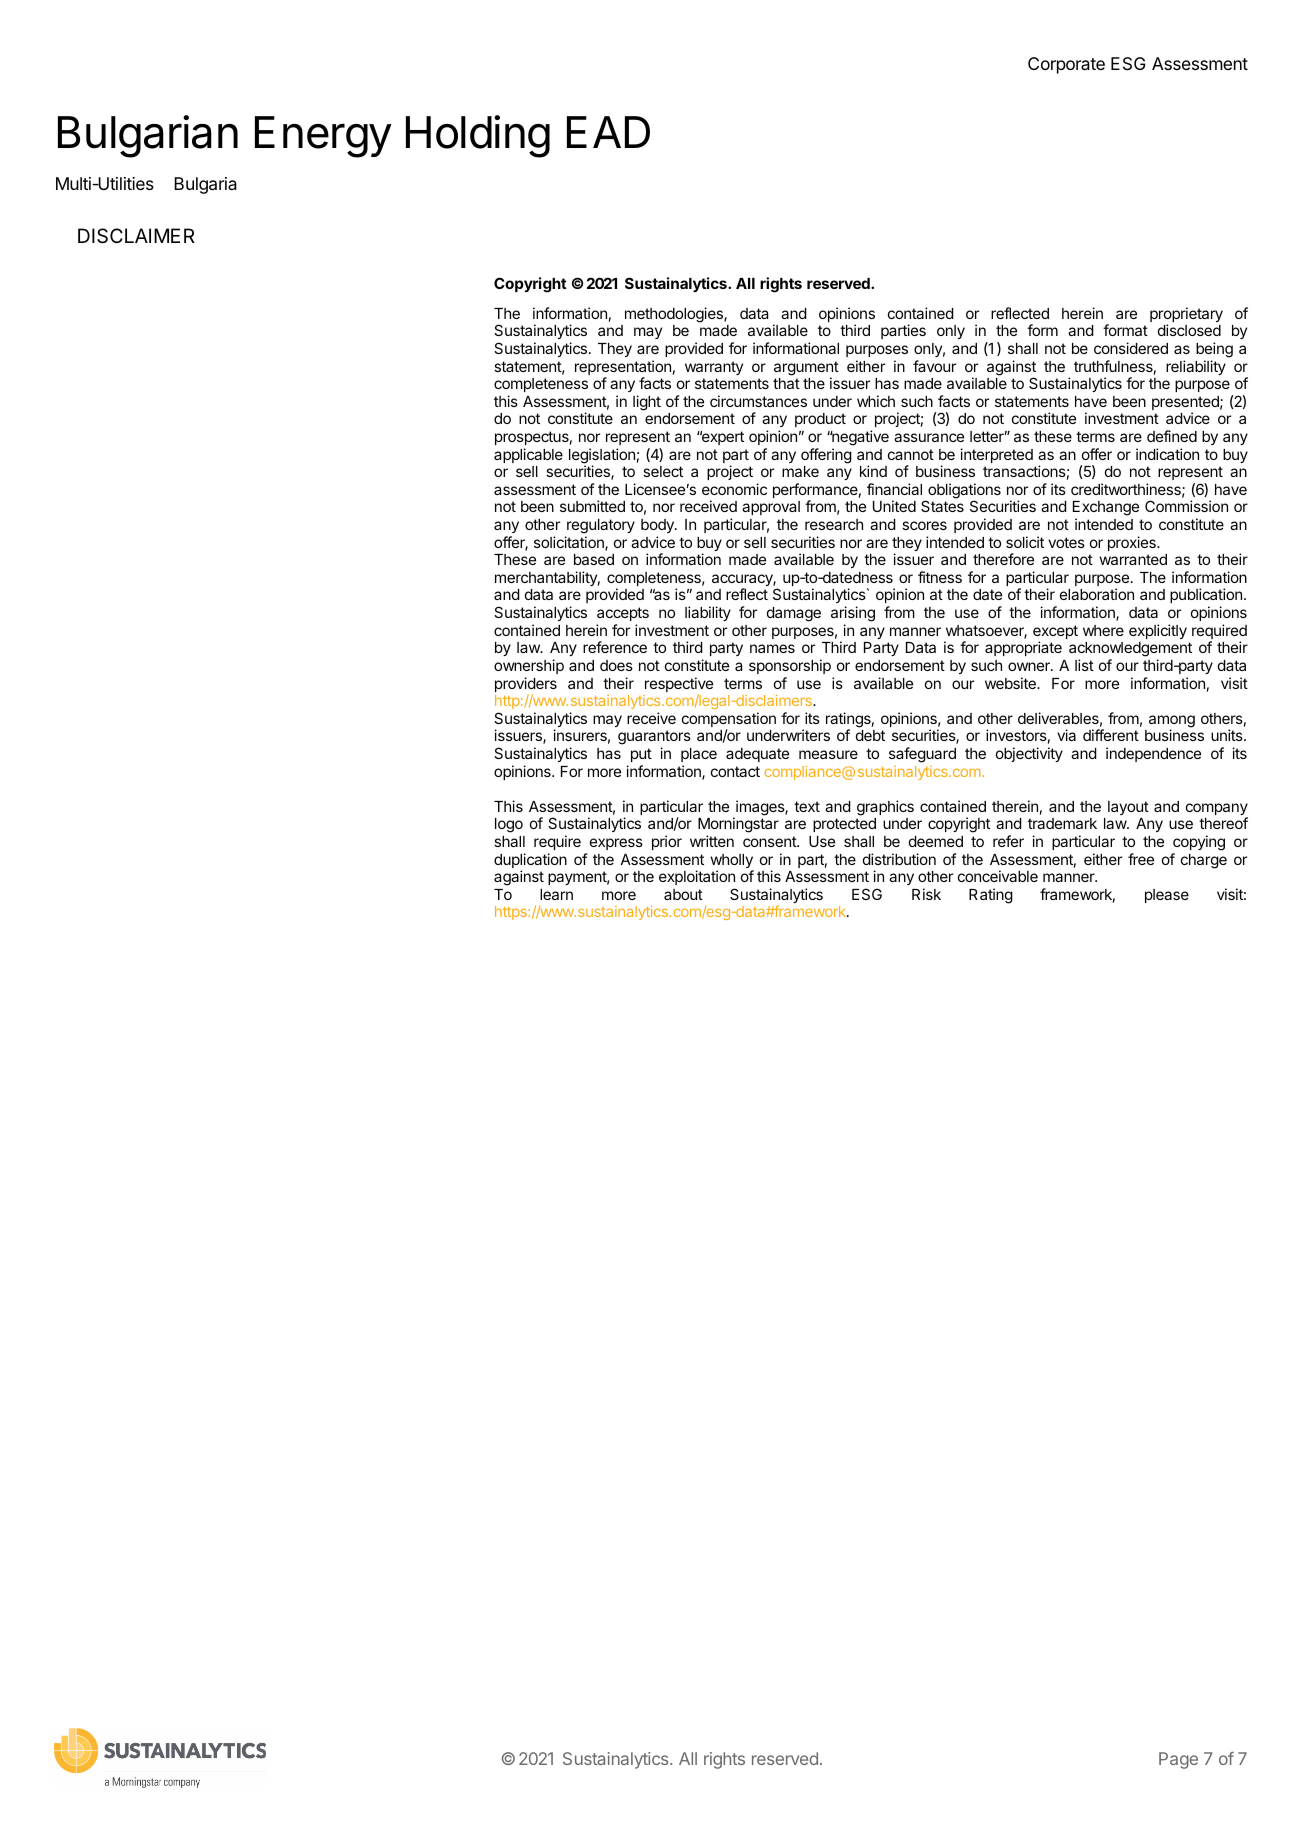  What do you see at coordinates (1066, 65) in the page?
I see `Corporate` at bounding box center [1066, 65].
